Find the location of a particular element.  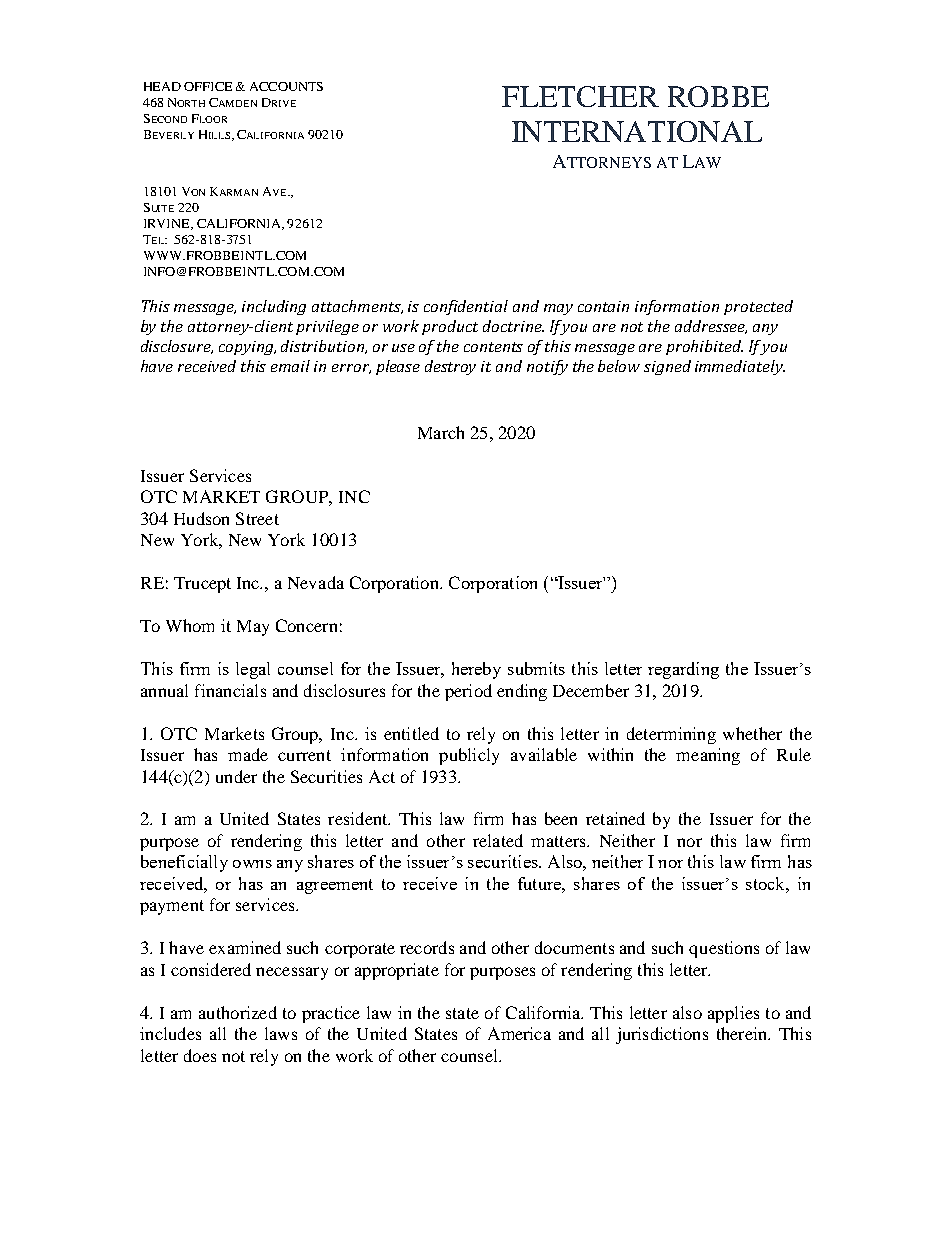

America is located at coordinates (519, 1033).
